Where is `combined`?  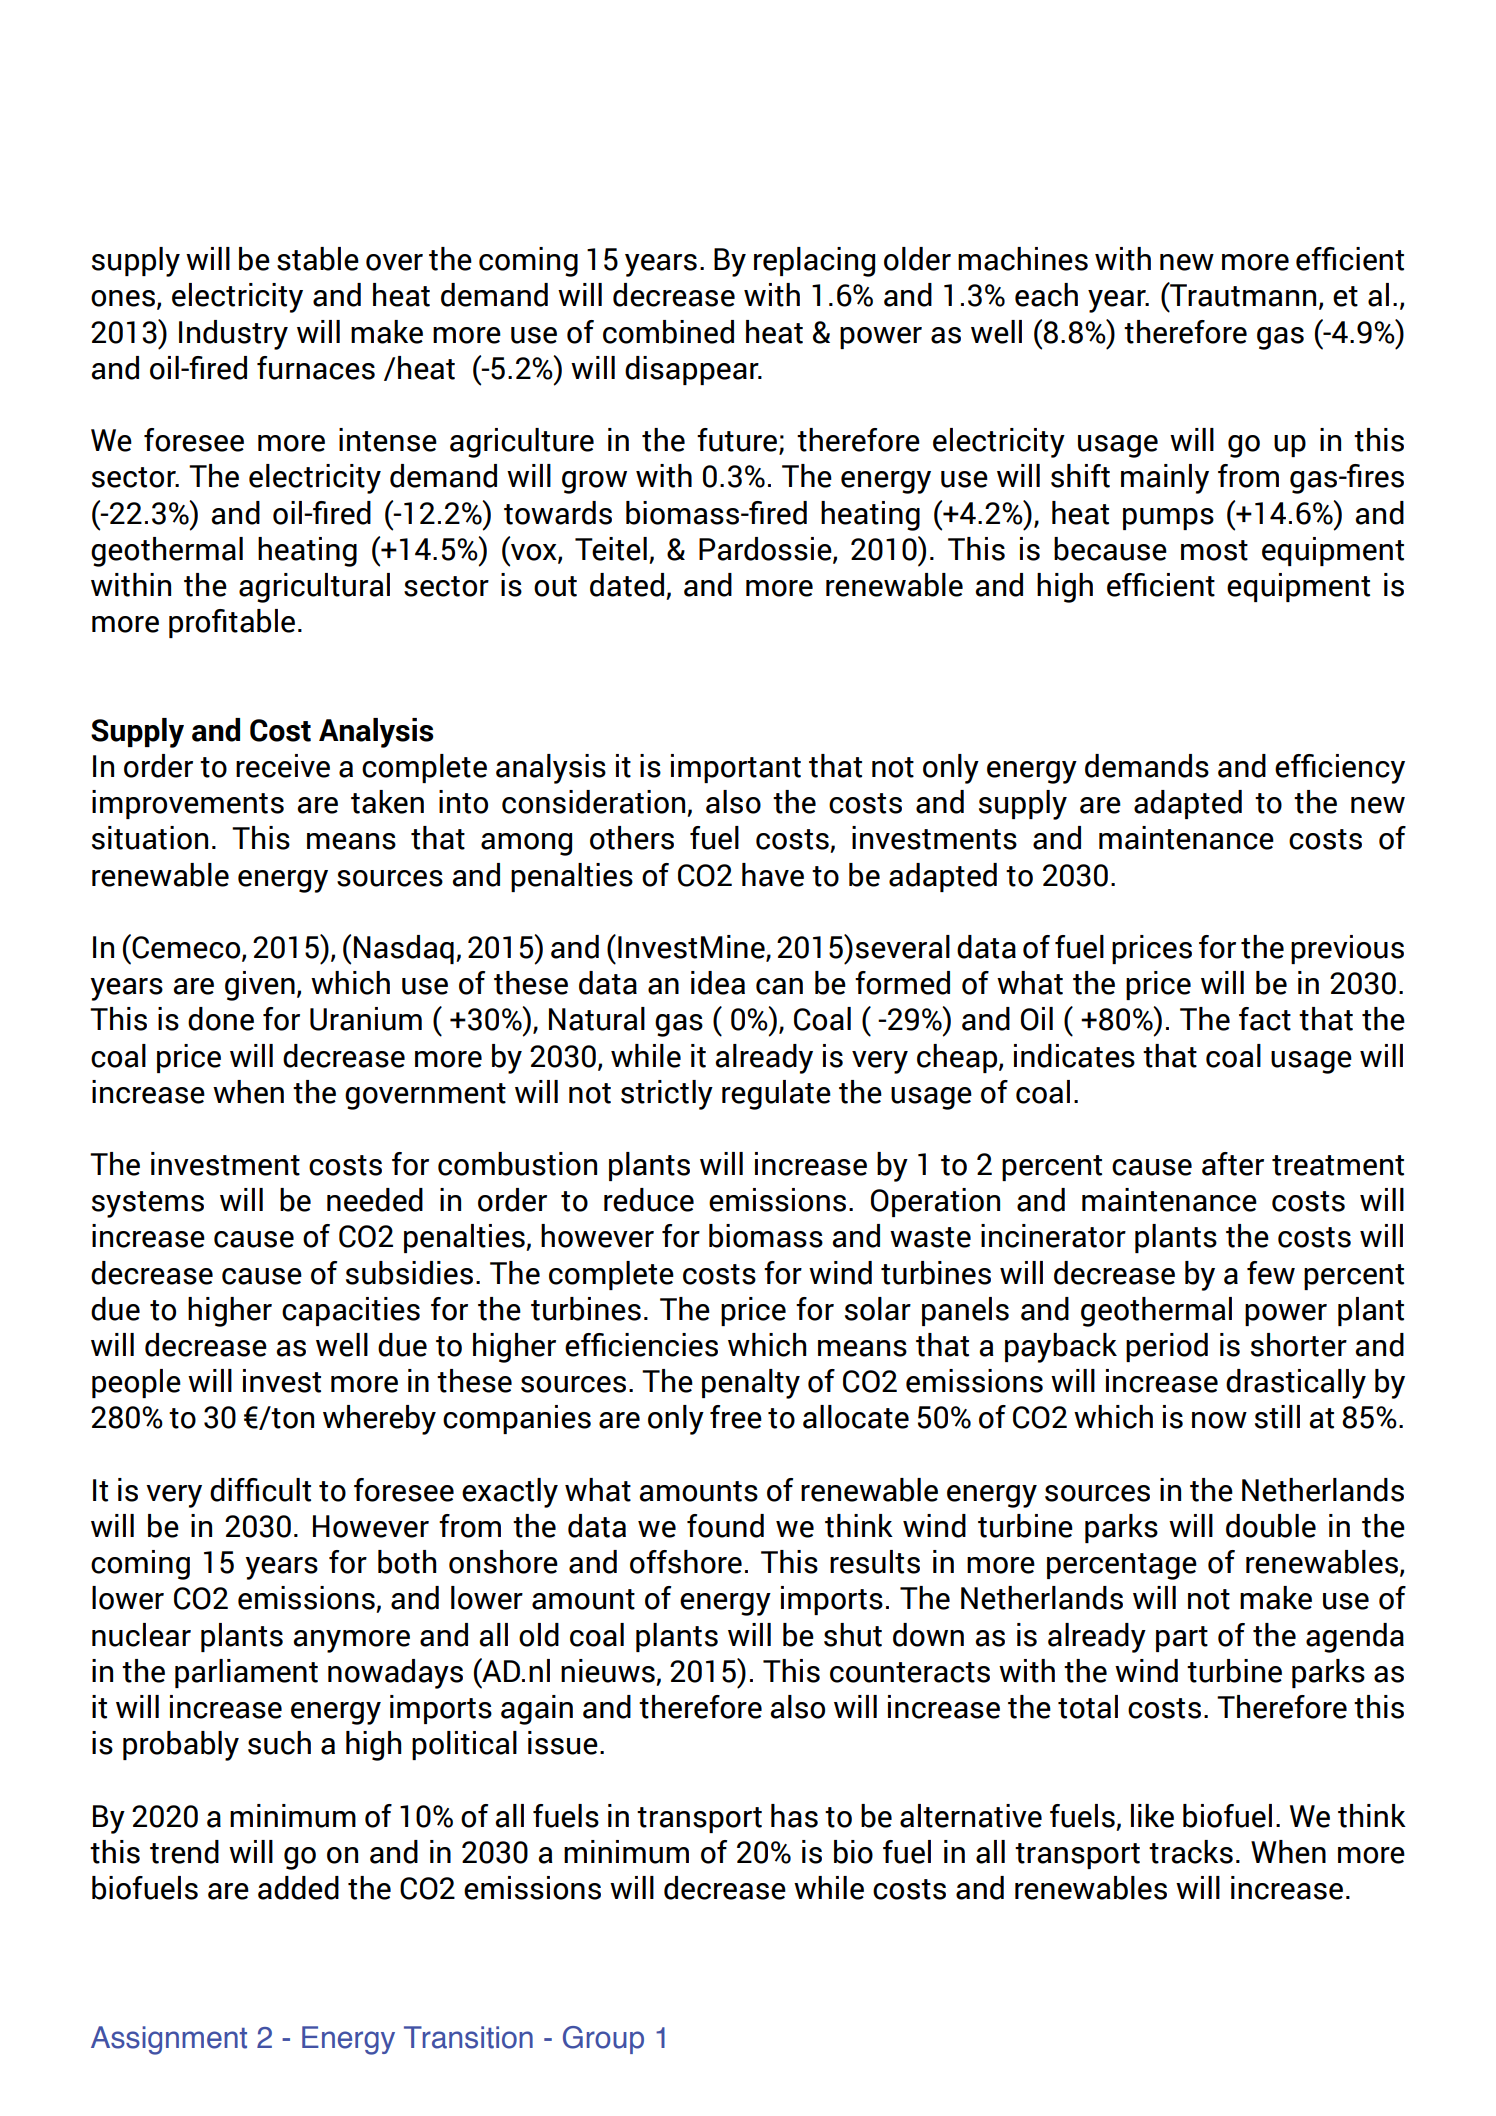
combined is located at coordinates (668, 332).
